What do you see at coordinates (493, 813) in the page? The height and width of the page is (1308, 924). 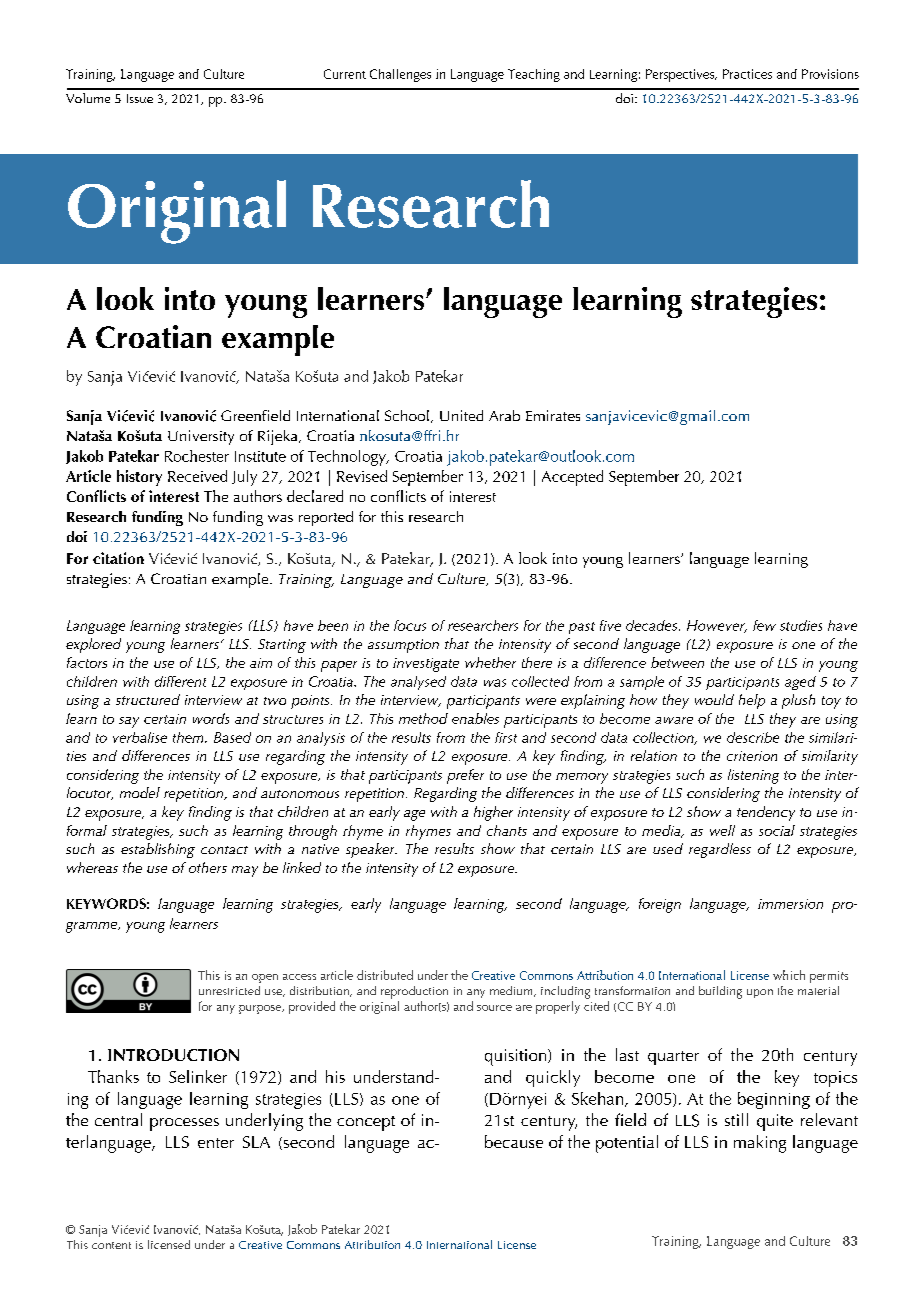 I see `higher` at bounding box center [493, 813].
